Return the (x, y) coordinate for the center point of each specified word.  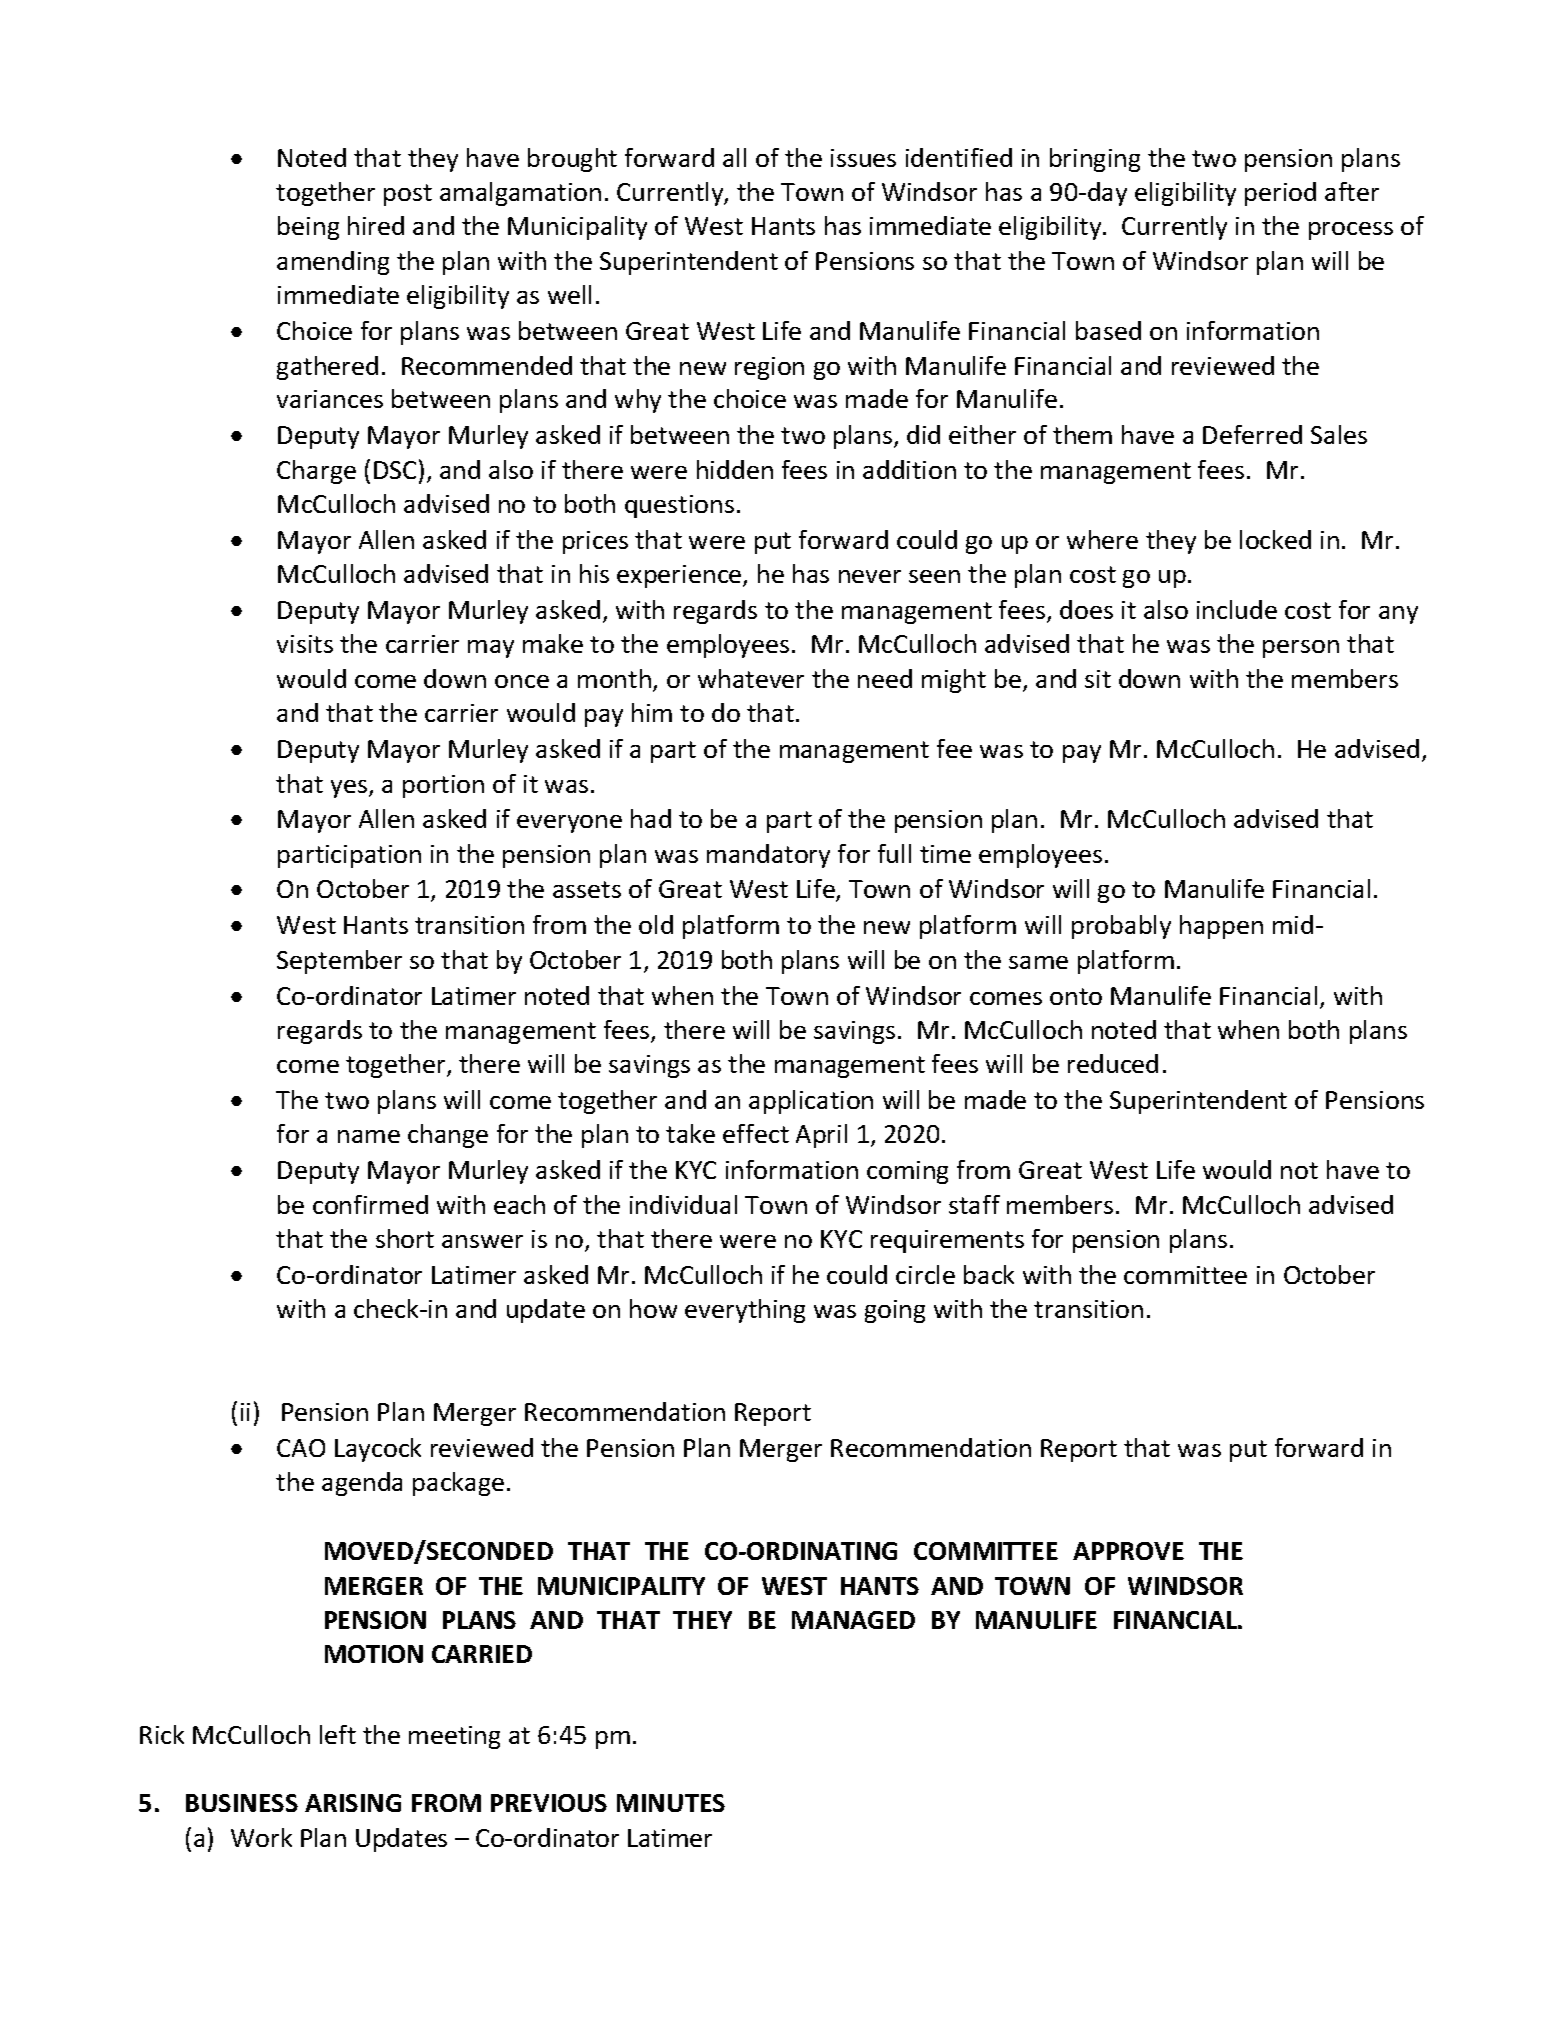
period (1280, 194)
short (405, 1238)
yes (350, 789)
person (1301, 649)
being (308, 228)
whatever (751, 678)
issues (863, 158)
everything (745, 1311)
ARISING (353, 1803)
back (989, 1274)
